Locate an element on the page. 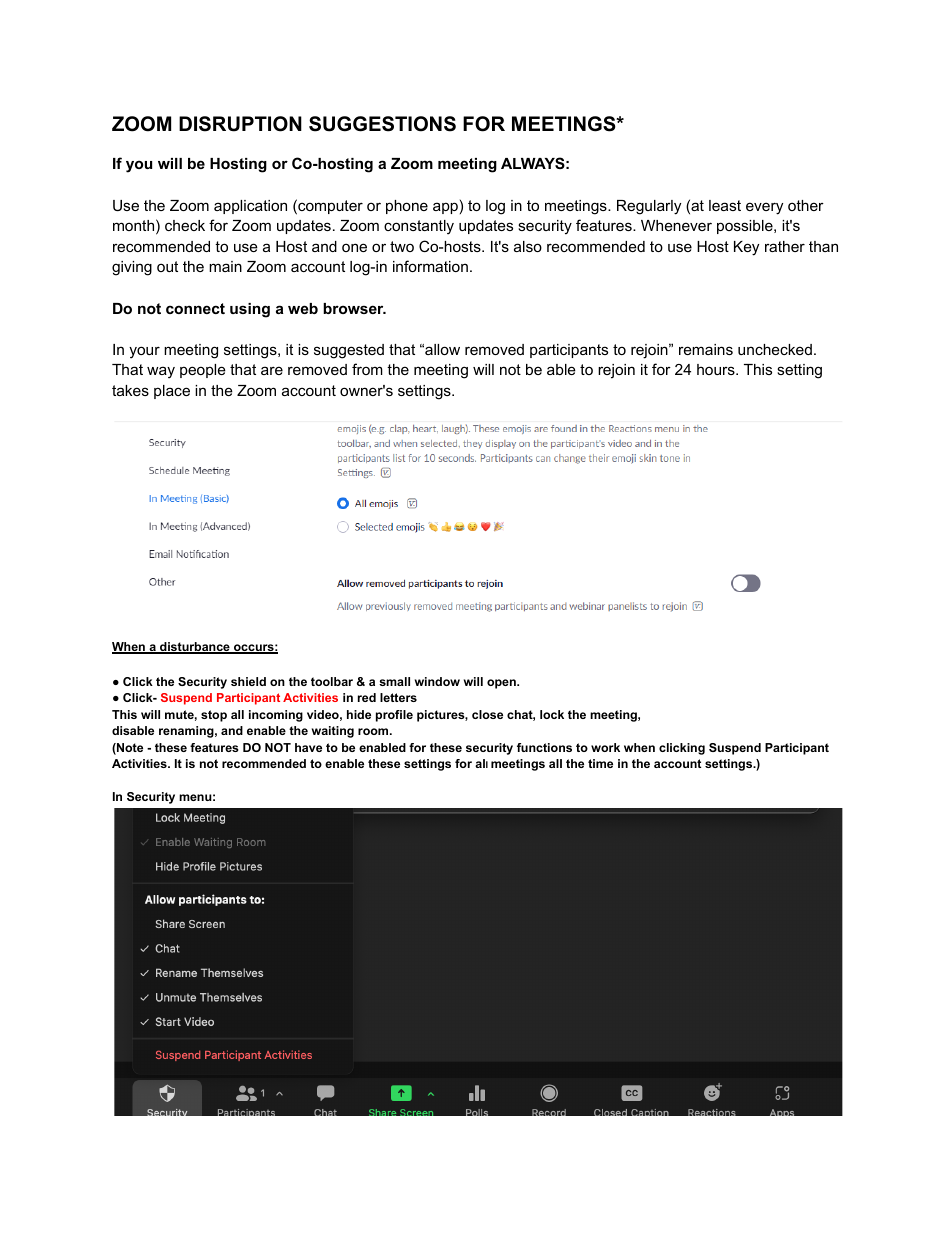 The width and height of the image is (952, 1233). SUGGESTIONS is located at coordinates (382, 124).
